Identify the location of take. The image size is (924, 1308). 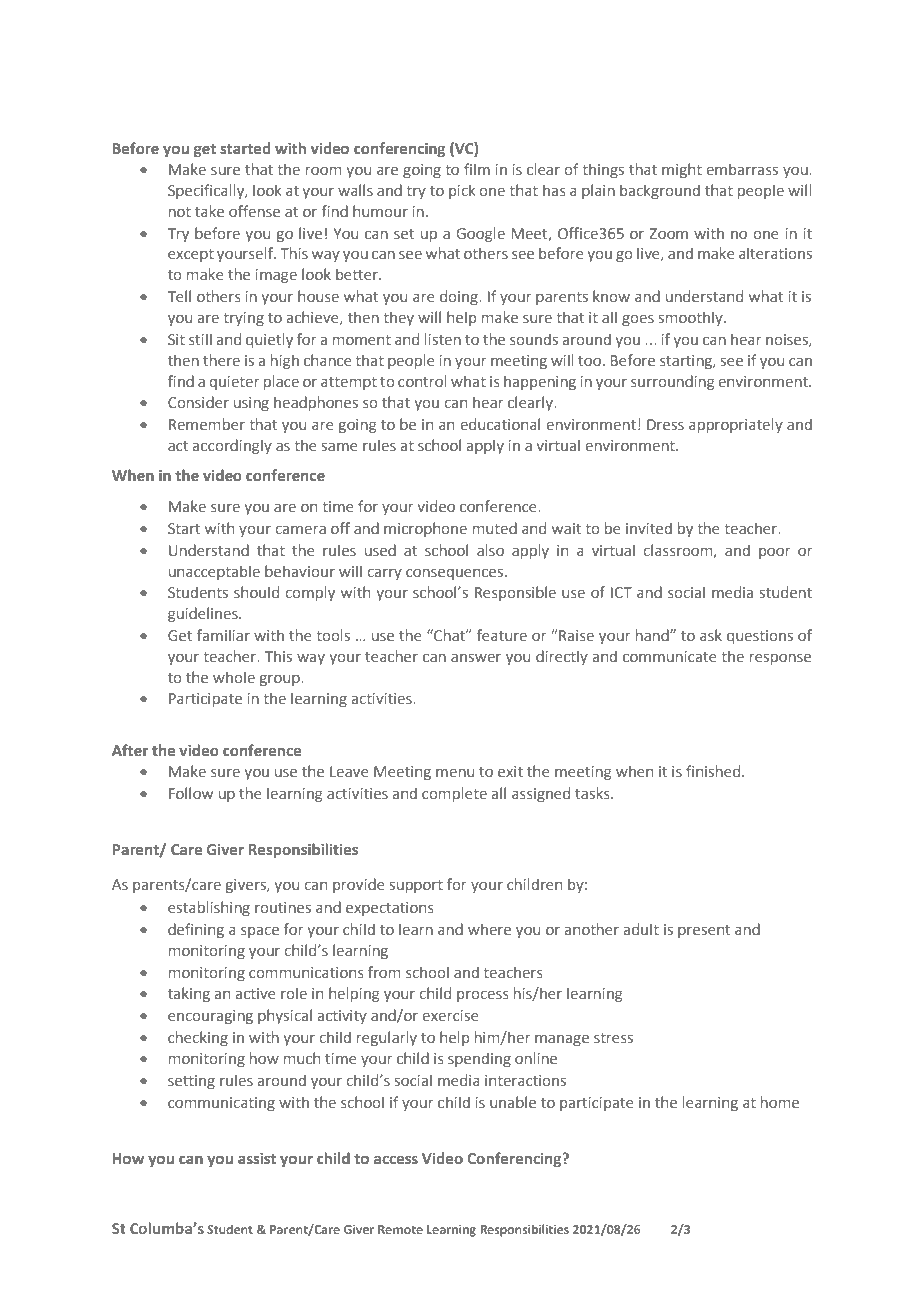
(209, 211).
